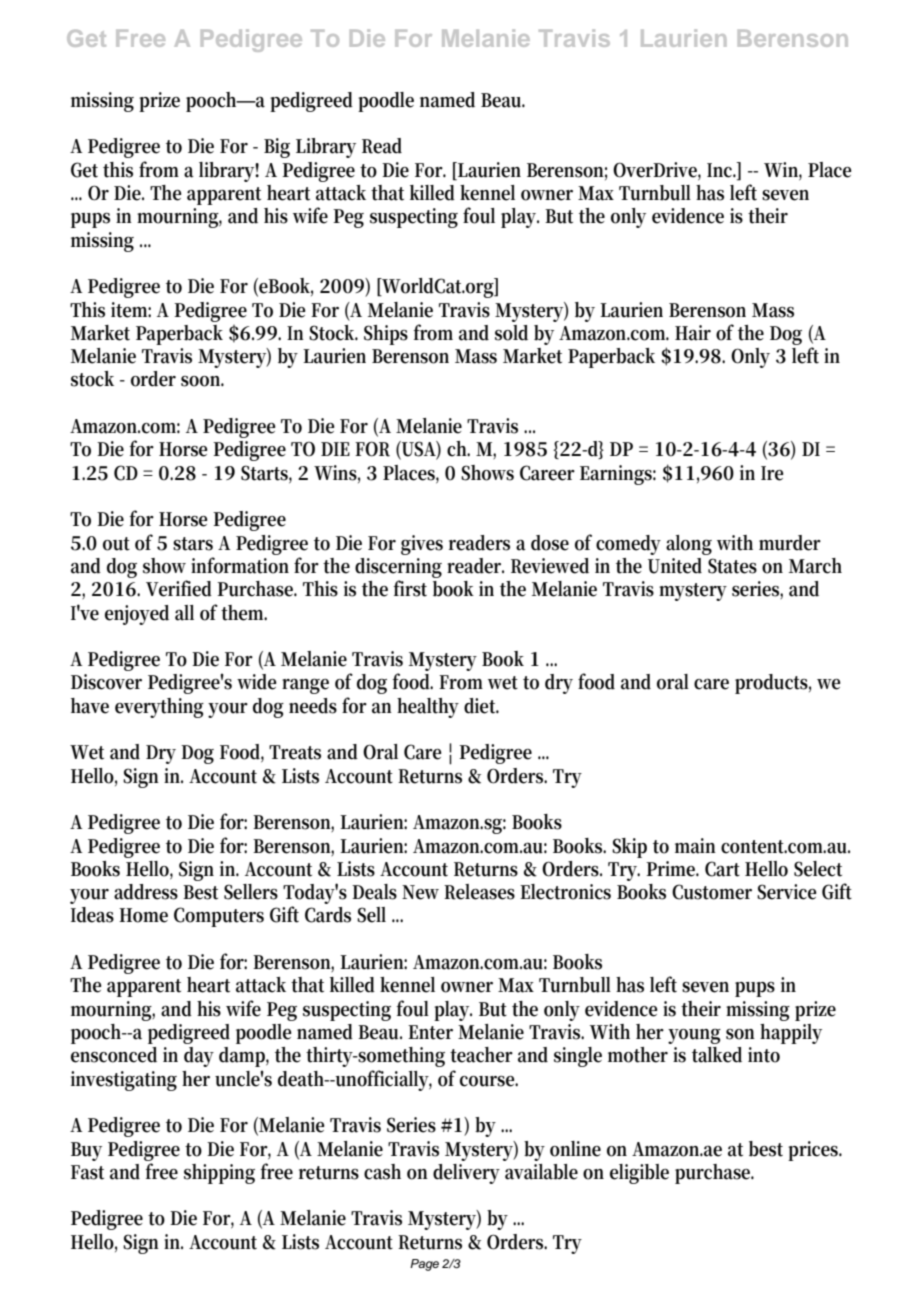 The height and width of the screenshot is (1308, 924). I want to click on stars, so click(193, 544).
